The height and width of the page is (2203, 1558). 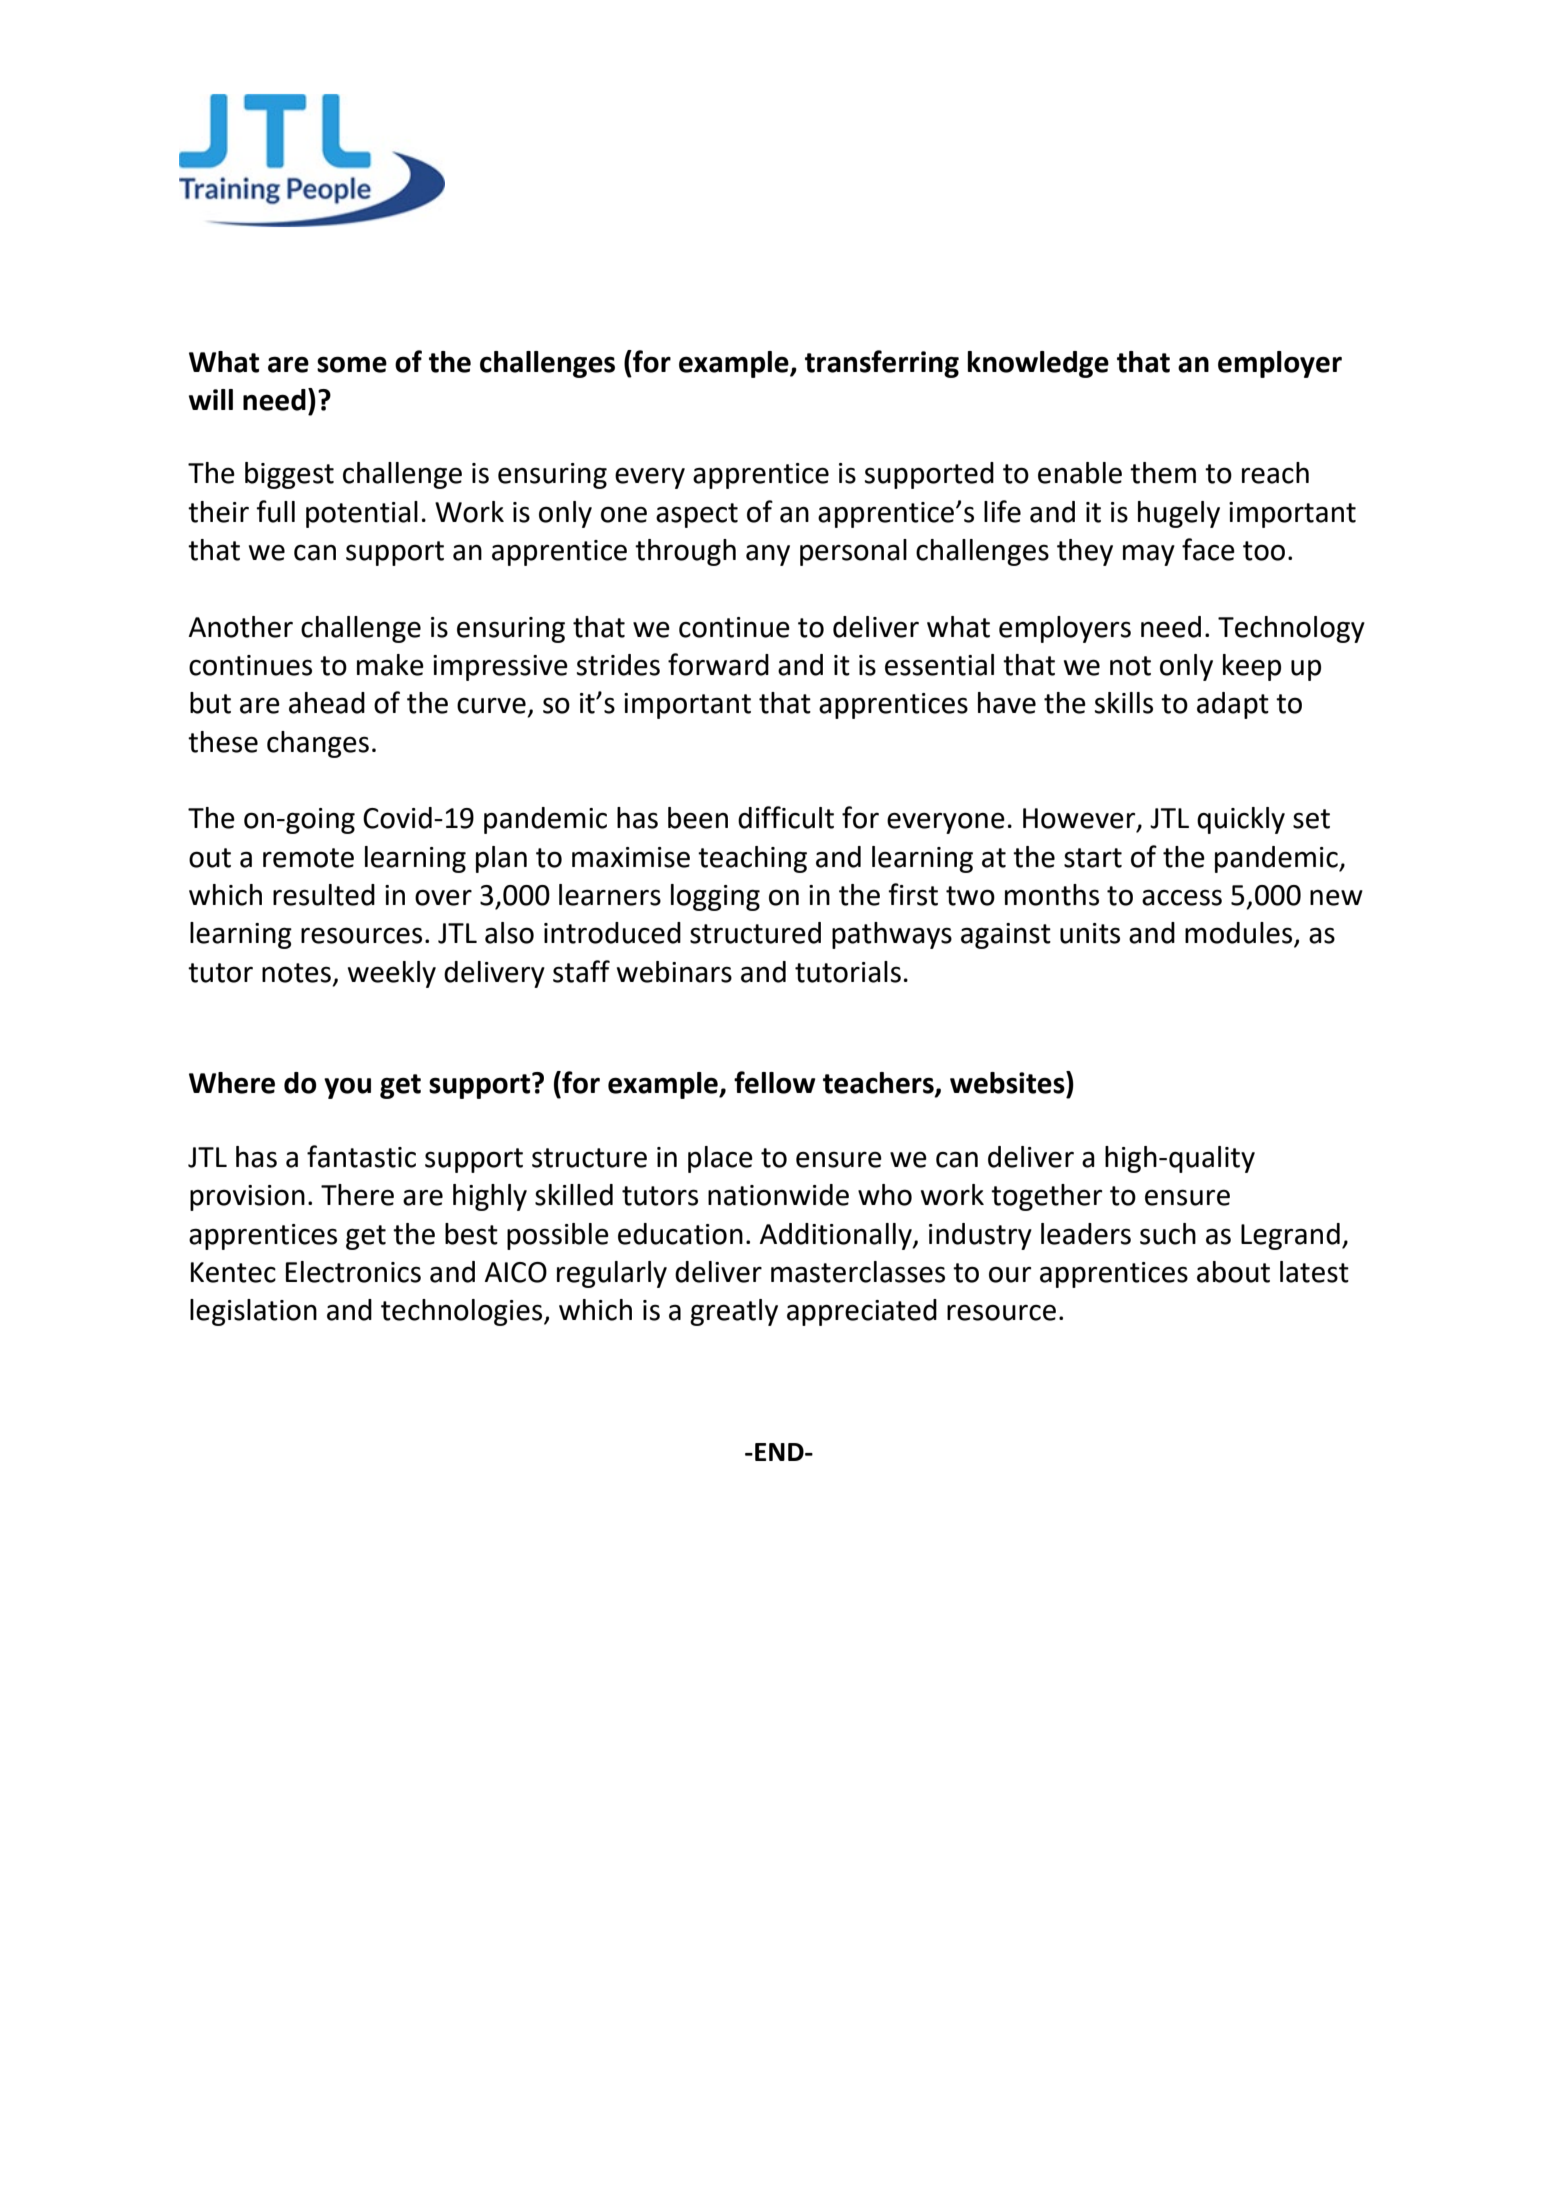 What do you see at coordinates (882, 364) in the page?
I see `transferring` at bounding box center [882, 364].
